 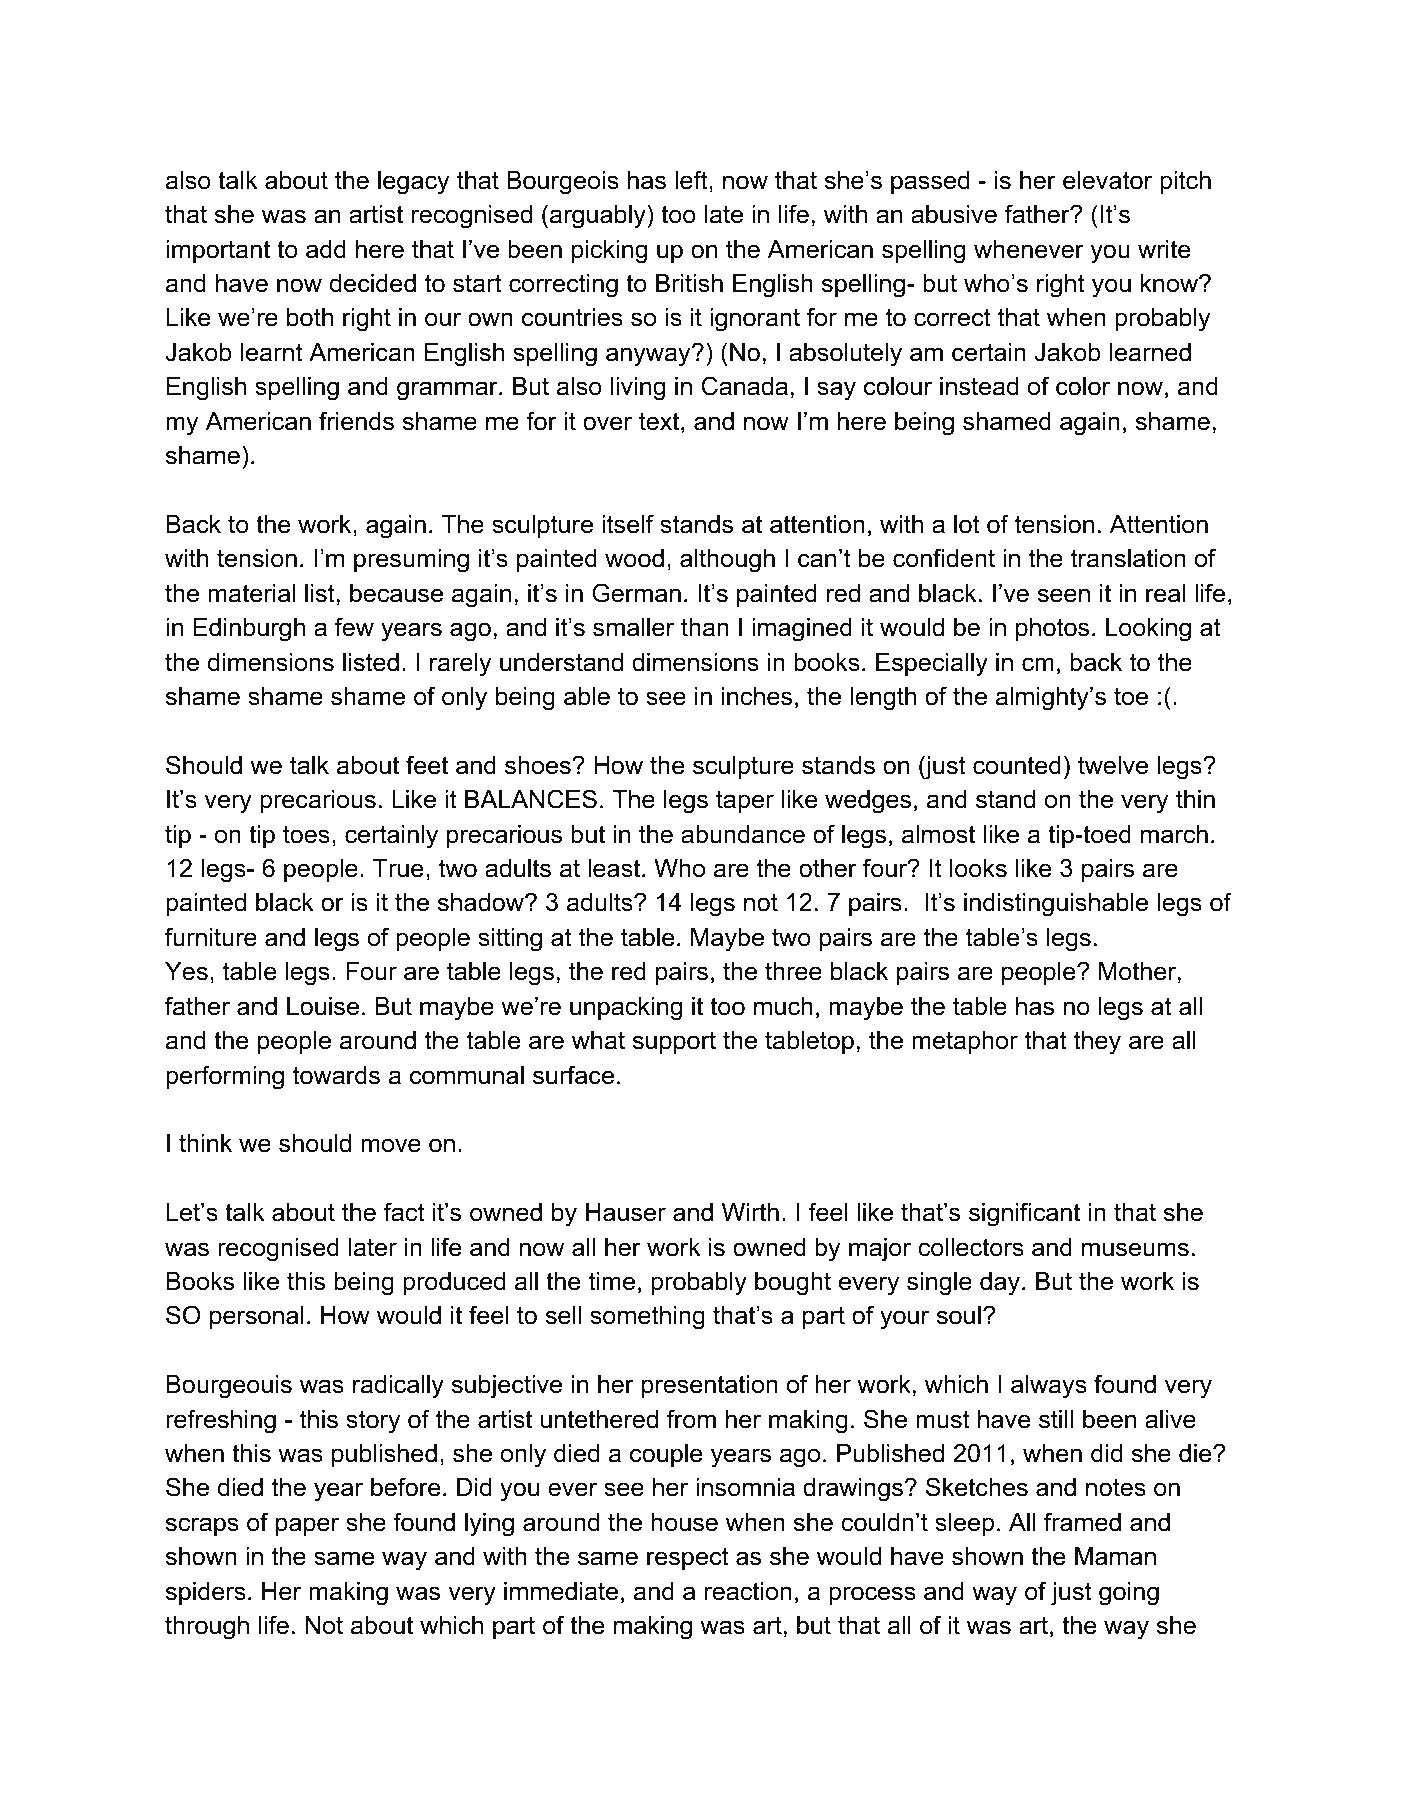 What do you see at coordinates (307, 1526) in the screenshot?
I see `paper` at bounding box center [307, 1526].
